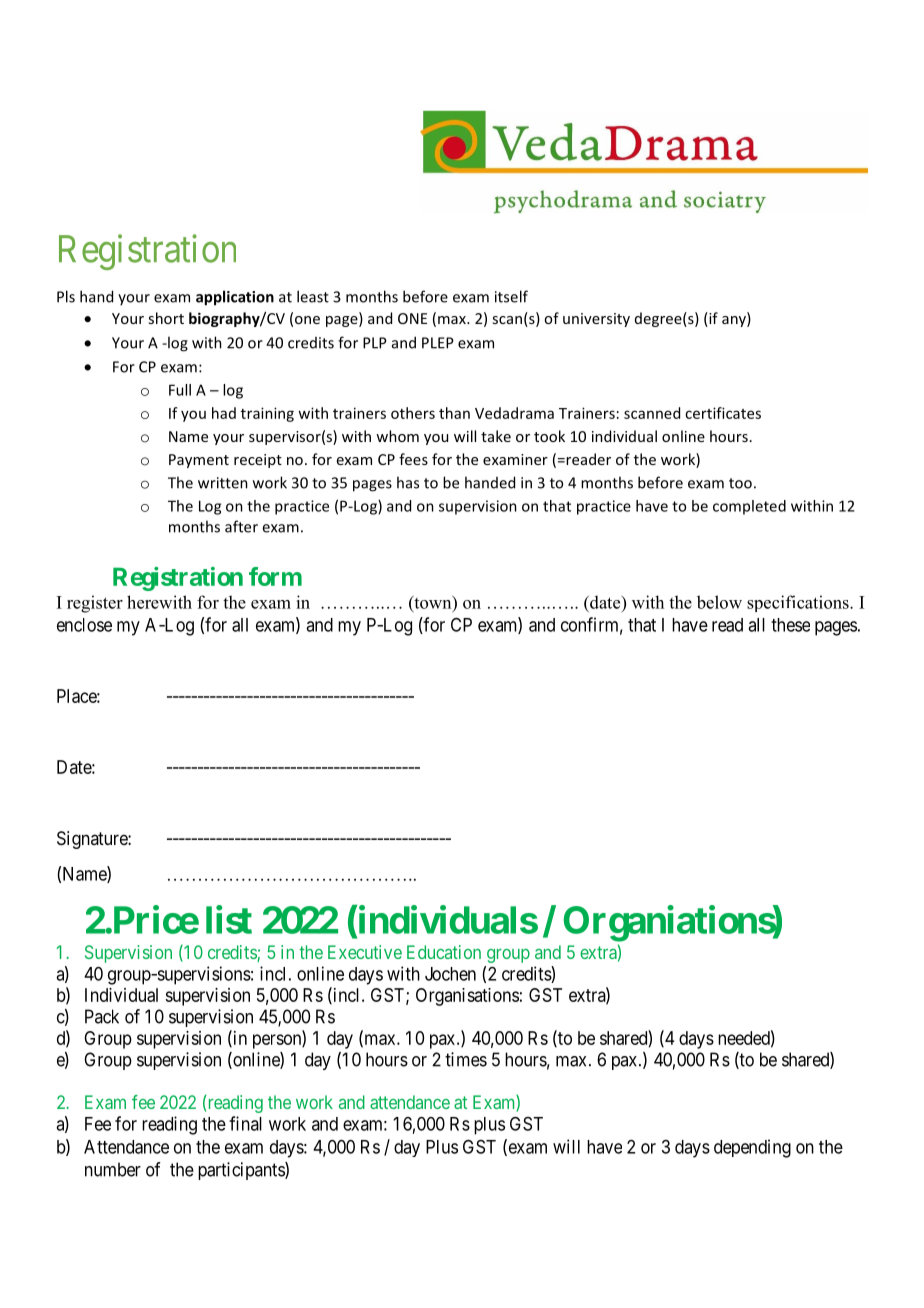 This screenshot has width=924, height=1308. Describe the element at coordinates (596, 320) in the screenshot. I see `university` at that location.
